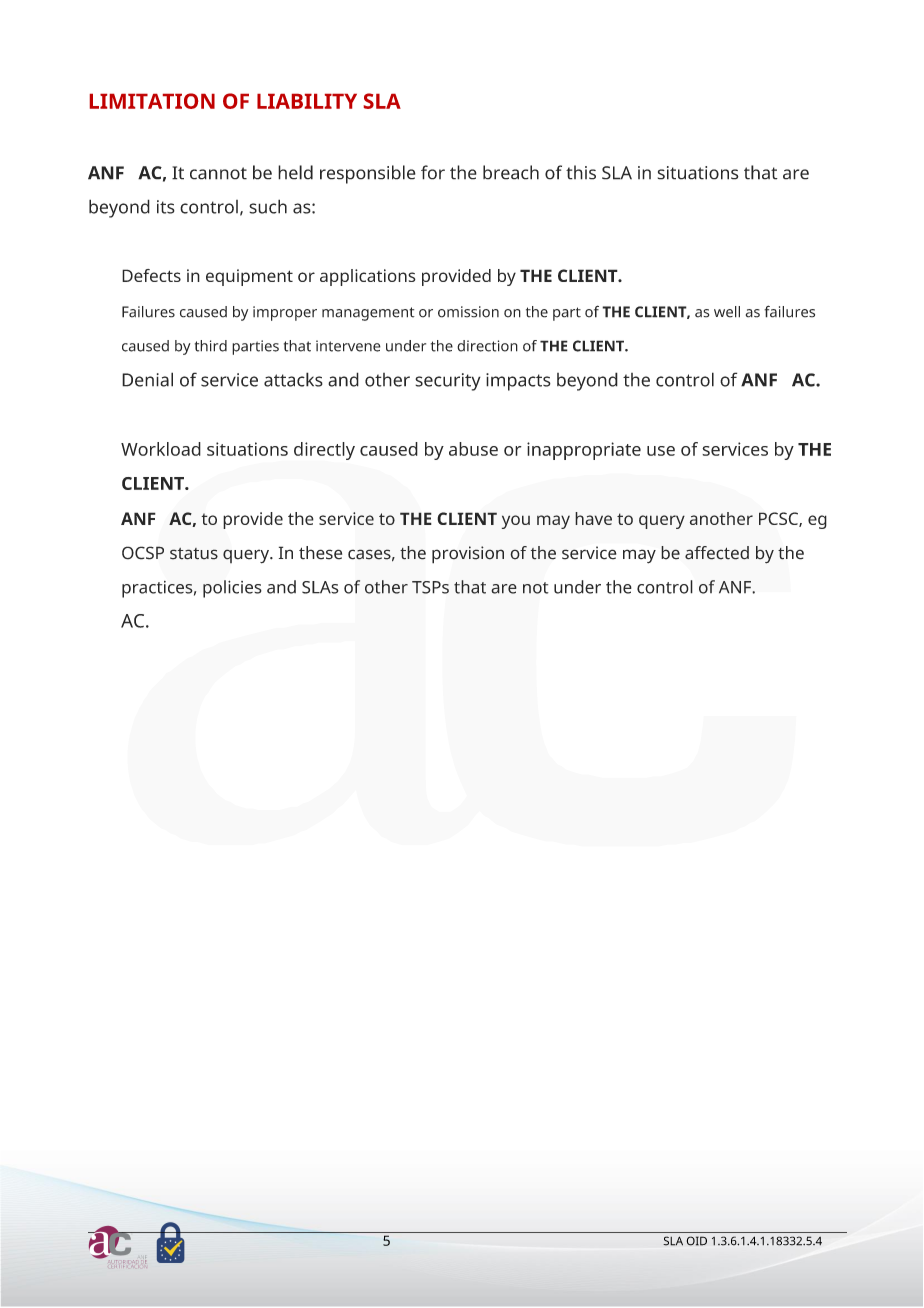 This screenshot has height=1308, width=924. What do you see at coordinates (584, 451) in the screenshot?
I see `inappropriate` at bounding box center [584, 451].
